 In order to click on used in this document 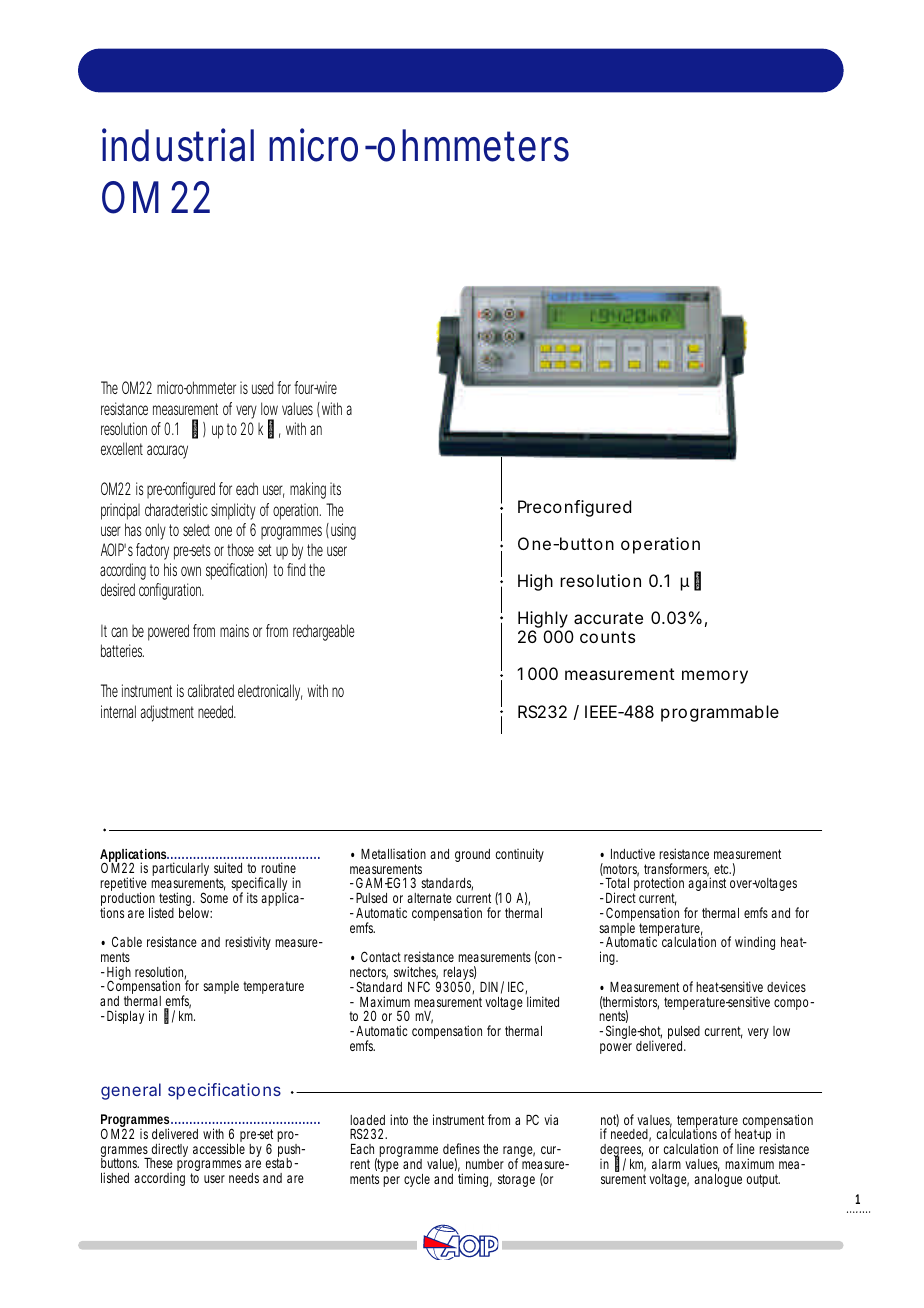, I will do `click(262, 387)`.
